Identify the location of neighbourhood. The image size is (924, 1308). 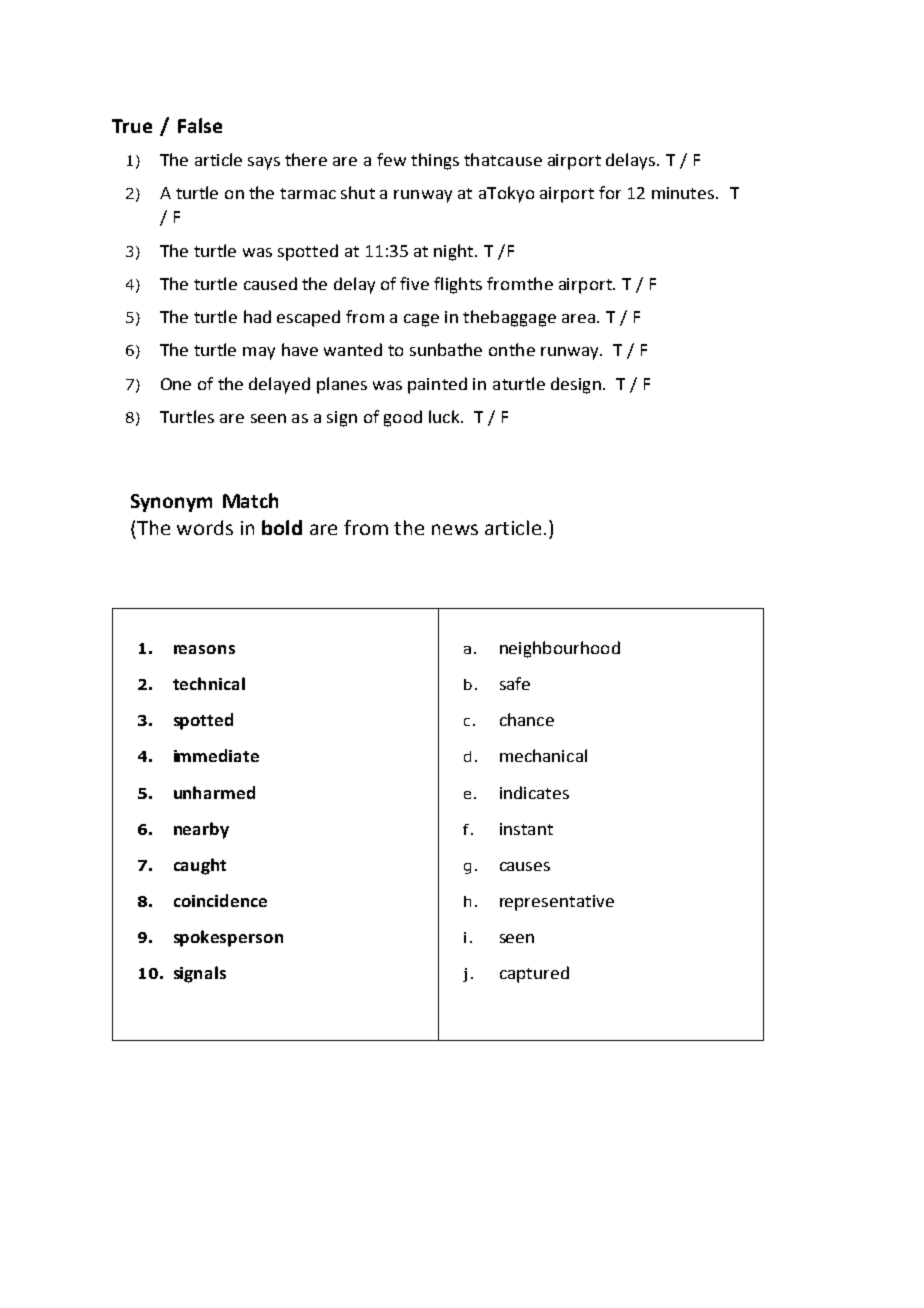
(560, 649).
